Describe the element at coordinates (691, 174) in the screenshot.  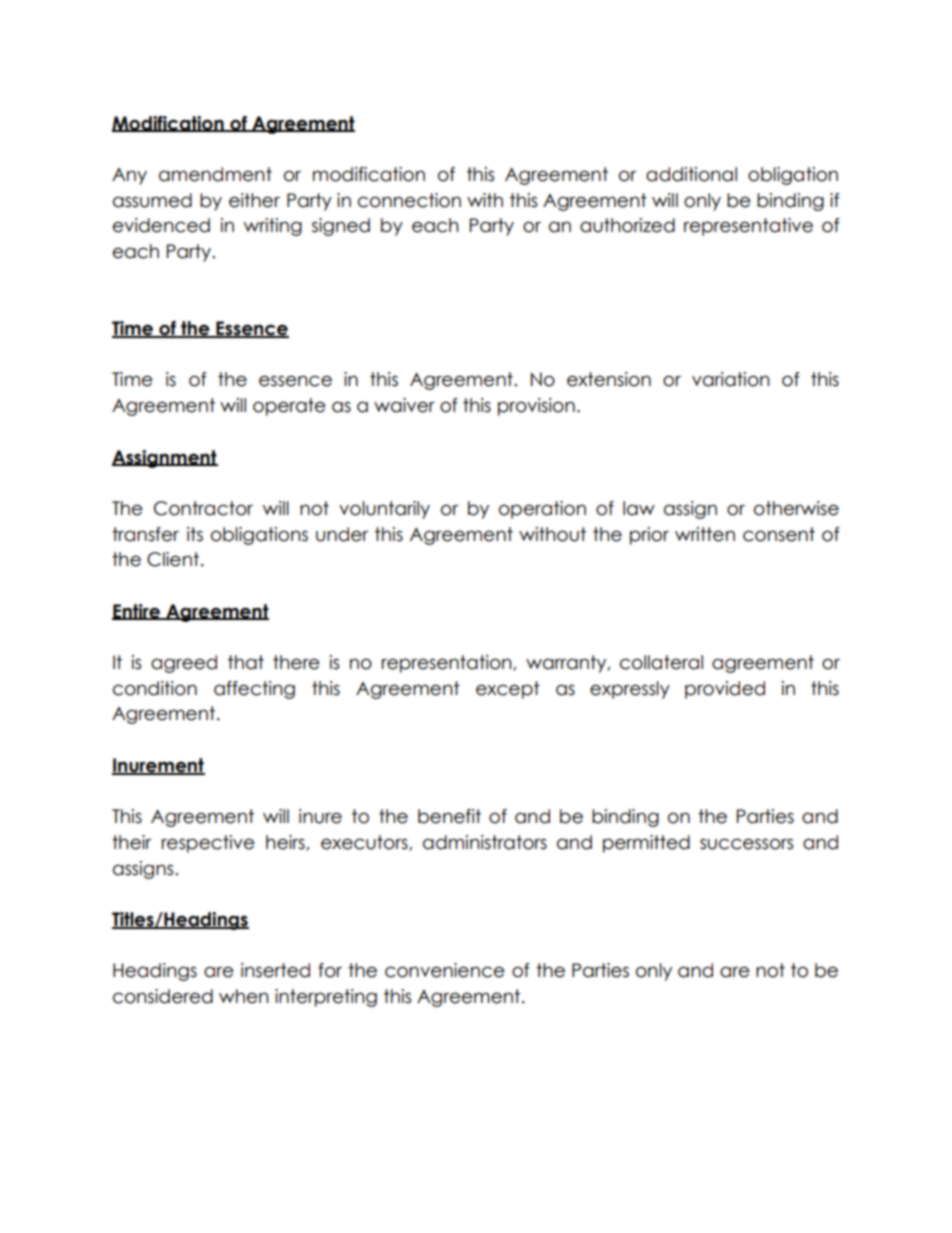
I see `additional` at that location.
